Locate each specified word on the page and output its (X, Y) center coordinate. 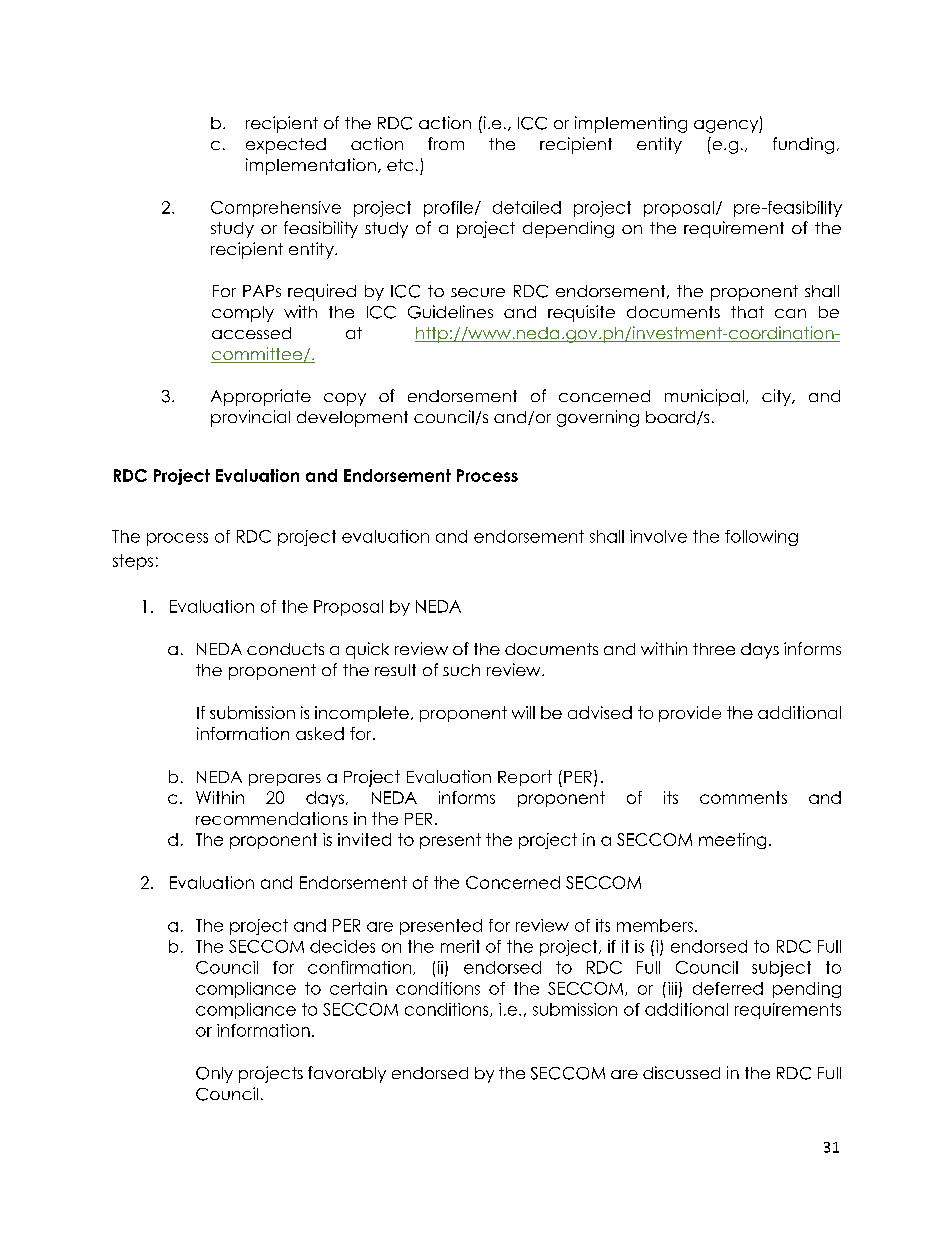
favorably (347, 1074)
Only (214, 1075)
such (461, 670)
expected (286, 146)
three (714, 649)
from (446, 143)
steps (133, 562)
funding (803, 145)
